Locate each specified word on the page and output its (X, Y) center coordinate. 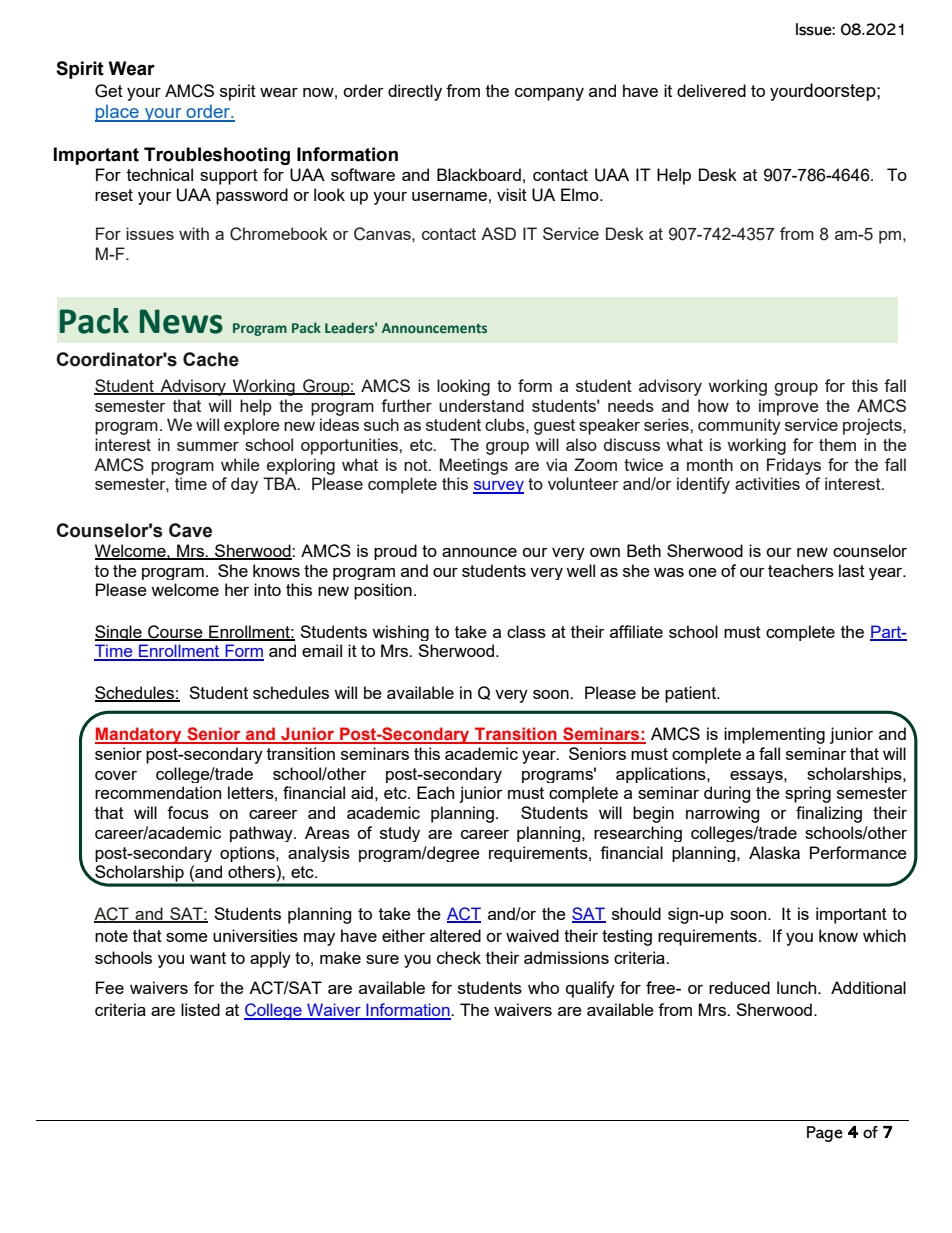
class (526, 631)
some (187, 937)
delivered (711, 90)
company (549, 94)
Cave (190, 530)
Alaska (774, 852)
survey (498, 487)
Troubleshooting (217, 156)
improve (789, 407)
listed (200, 1009)
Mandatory (139, 735)
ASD (498, 233)
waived (532, 935)
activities (767, 483)
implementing (774, 735)
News (181, 321)
